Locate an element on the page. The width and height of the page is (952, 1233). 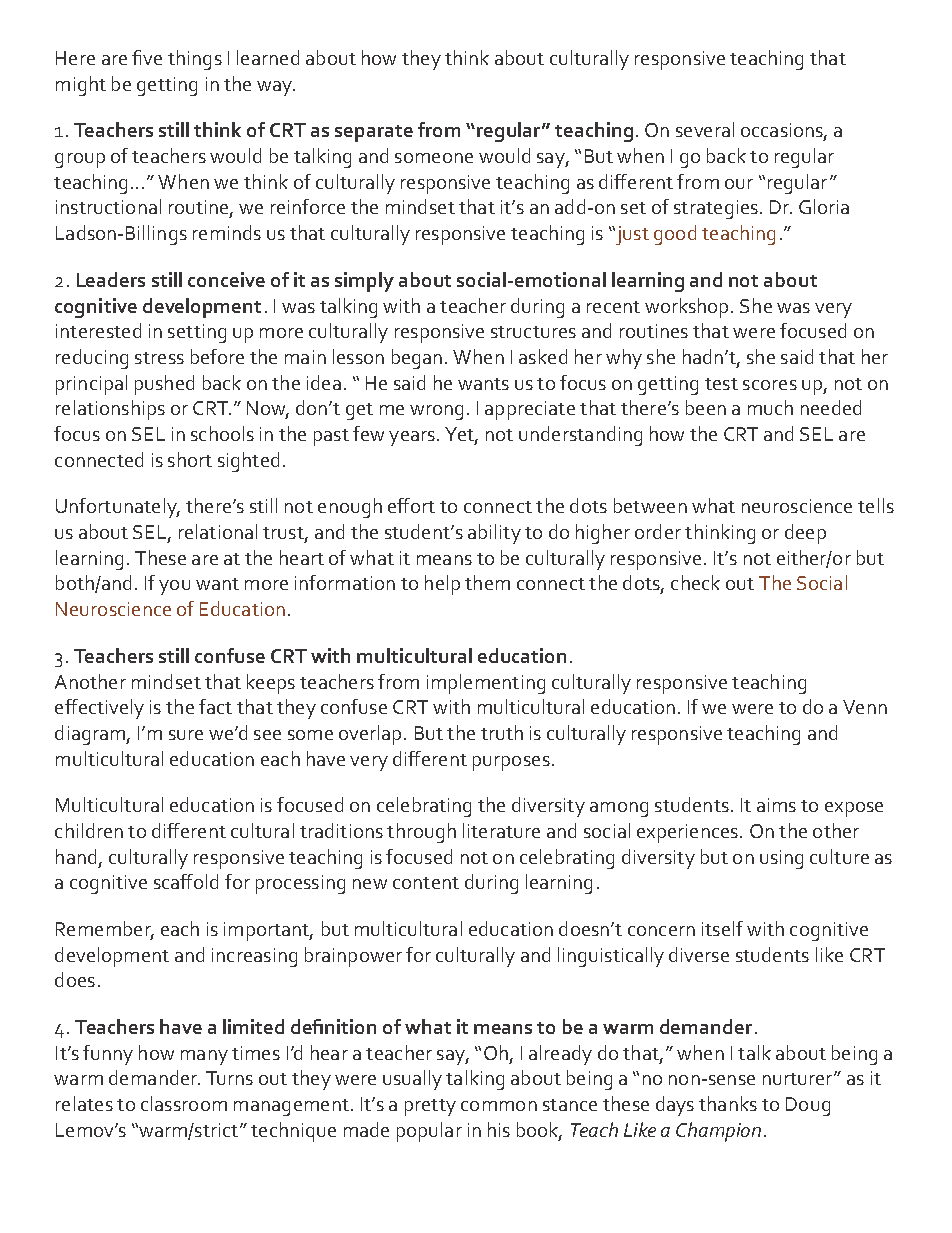
deep is located at coordinates (805, 534).
